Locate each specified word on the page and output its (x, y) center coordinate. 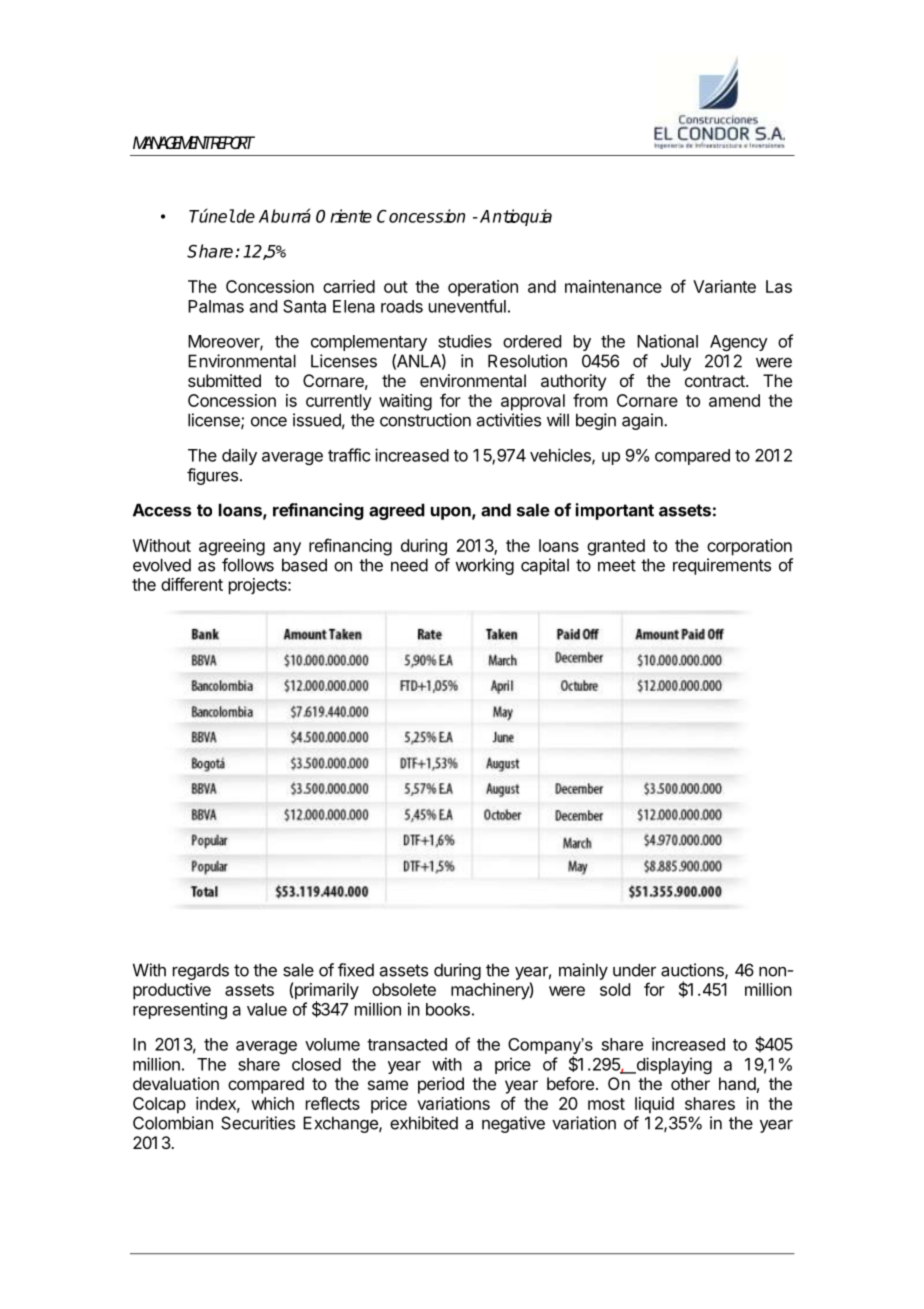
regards (201, 971)
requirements (722, 566)
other (690, 1083)
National (667, 341)
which (272, 1103)
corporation (749, 547)
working (484, 566)
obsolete (404, 989)
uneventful (467, 306)
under (634, 970)
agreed (397, 511)
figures (212, 476)
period (441, 1085)
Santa (304, 306)
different (192, 584)
